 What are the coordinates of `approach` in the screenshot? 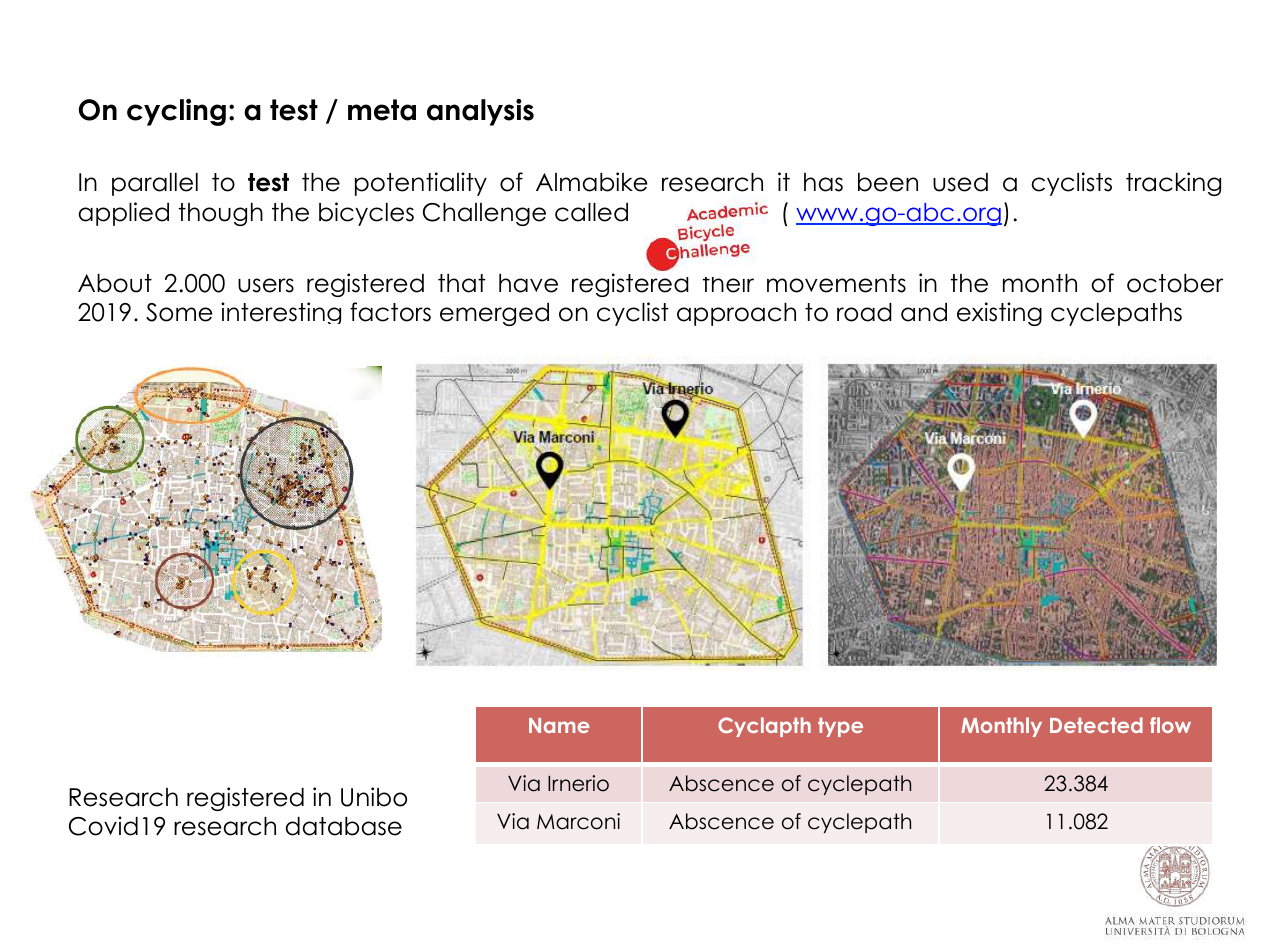 It's located at (736, 314).
